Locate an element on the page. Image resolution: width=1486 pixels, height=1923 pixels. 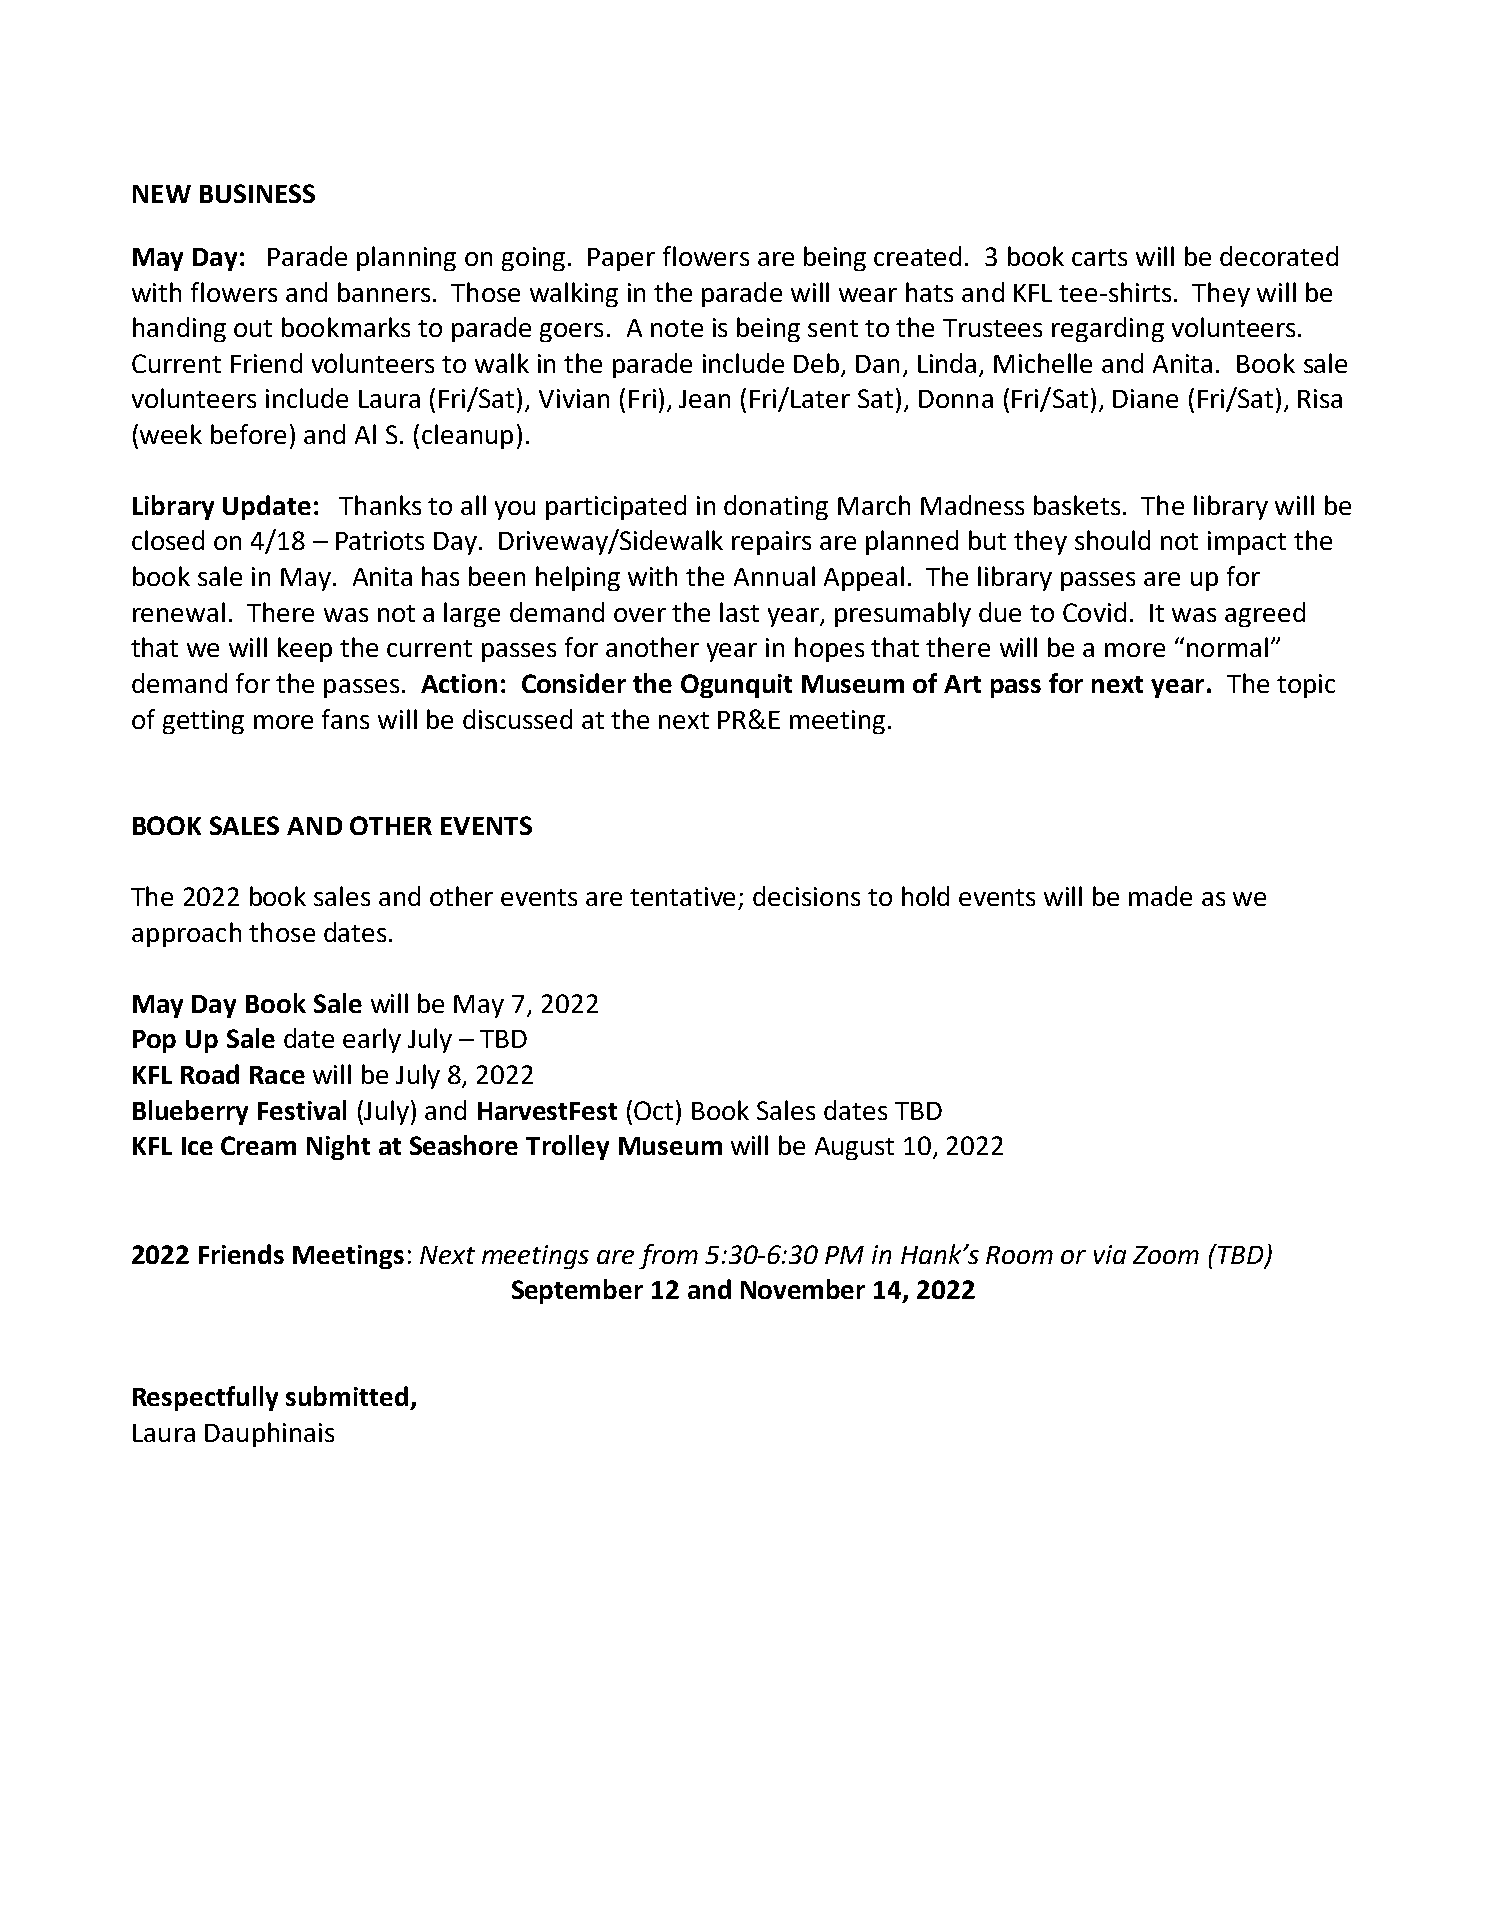
submitted is located at coordinates (347, 1396).
